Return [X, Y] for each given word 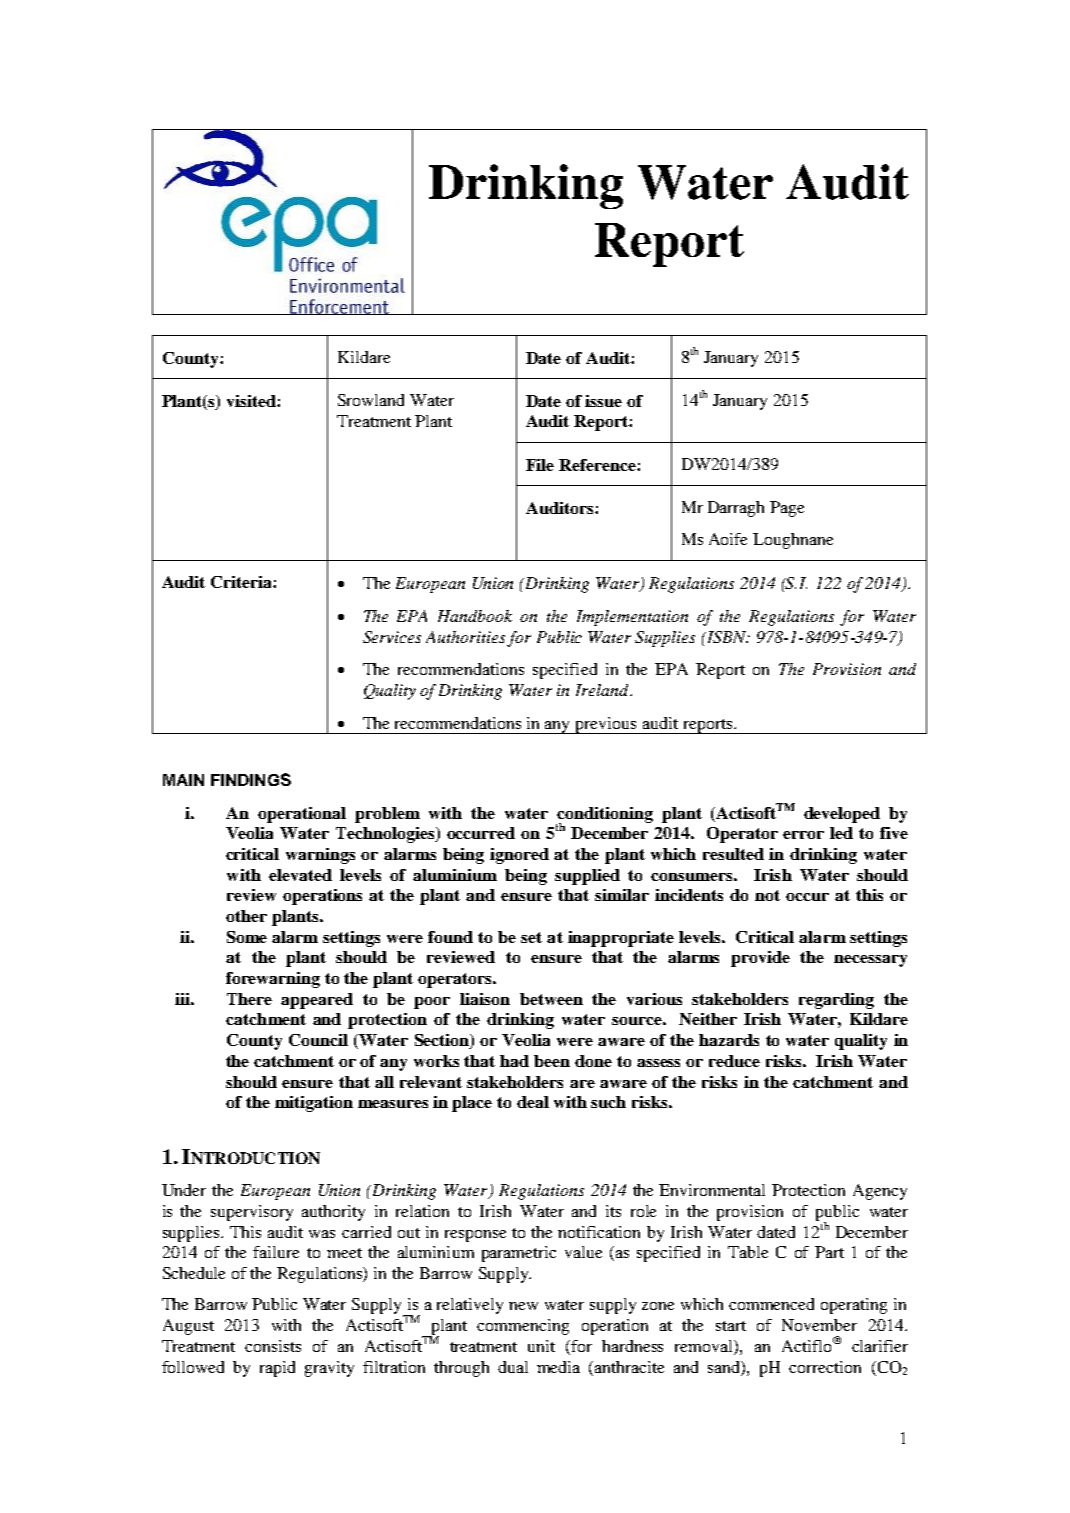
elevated [300, 875]
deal [533, 1102]
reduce [734, 1061]
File [540, 465]
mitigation [314, 1104]
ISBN [727, 637]
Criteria [242, 582]
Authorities [465, 637]
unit [541, 1346]
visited [252, 401]
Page [787, 509]
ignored [519, 856]
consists [273, 1346]
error [803, 835]
